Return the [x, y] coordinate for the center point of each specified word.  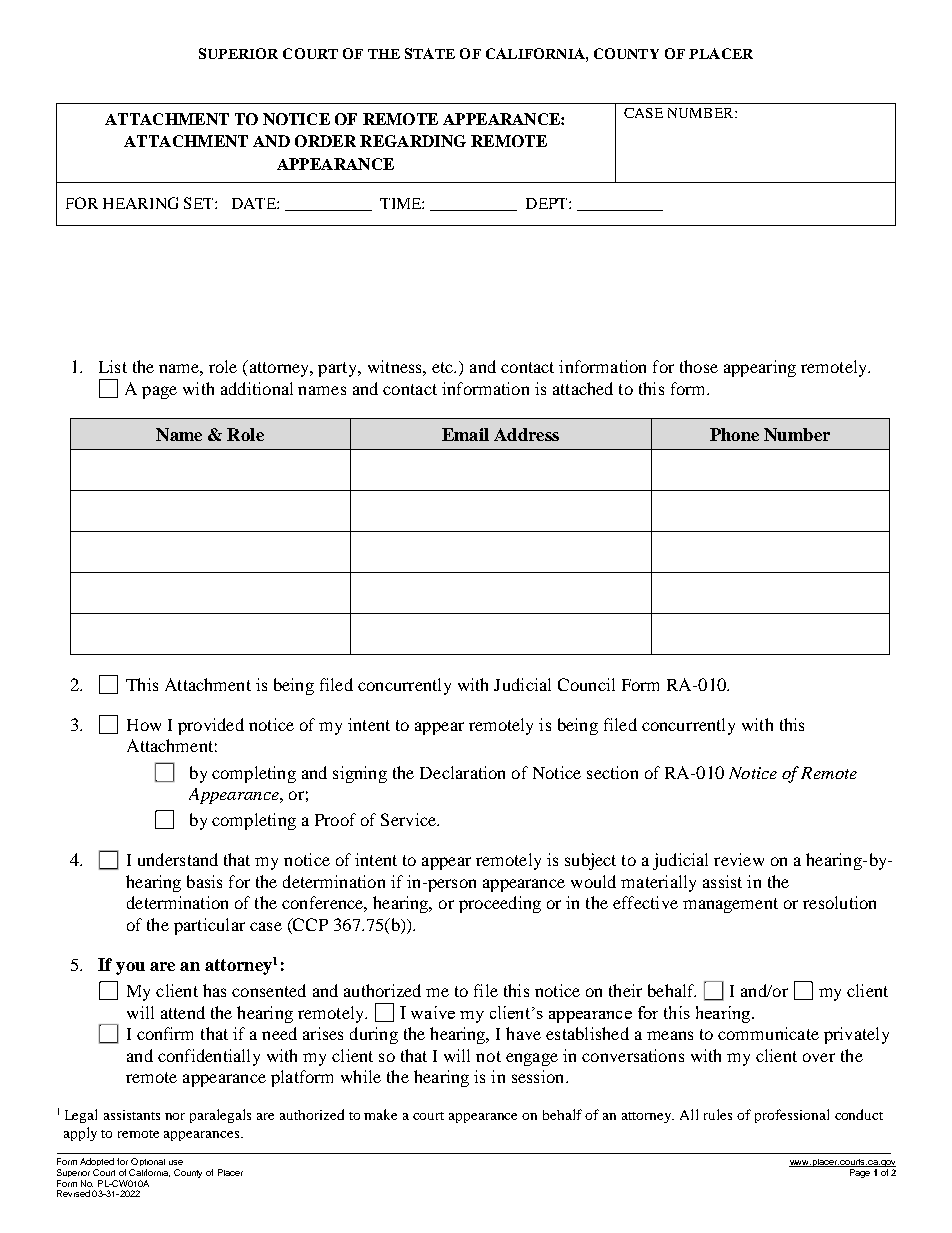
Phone [734, 434]
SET [200, 203]
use [176, 1162]
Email [465, 434]
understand [178, 859]
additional [257, 388]
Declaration [462, 772]
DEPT [548, 203]
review [739, 859]
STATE [430, 53]
